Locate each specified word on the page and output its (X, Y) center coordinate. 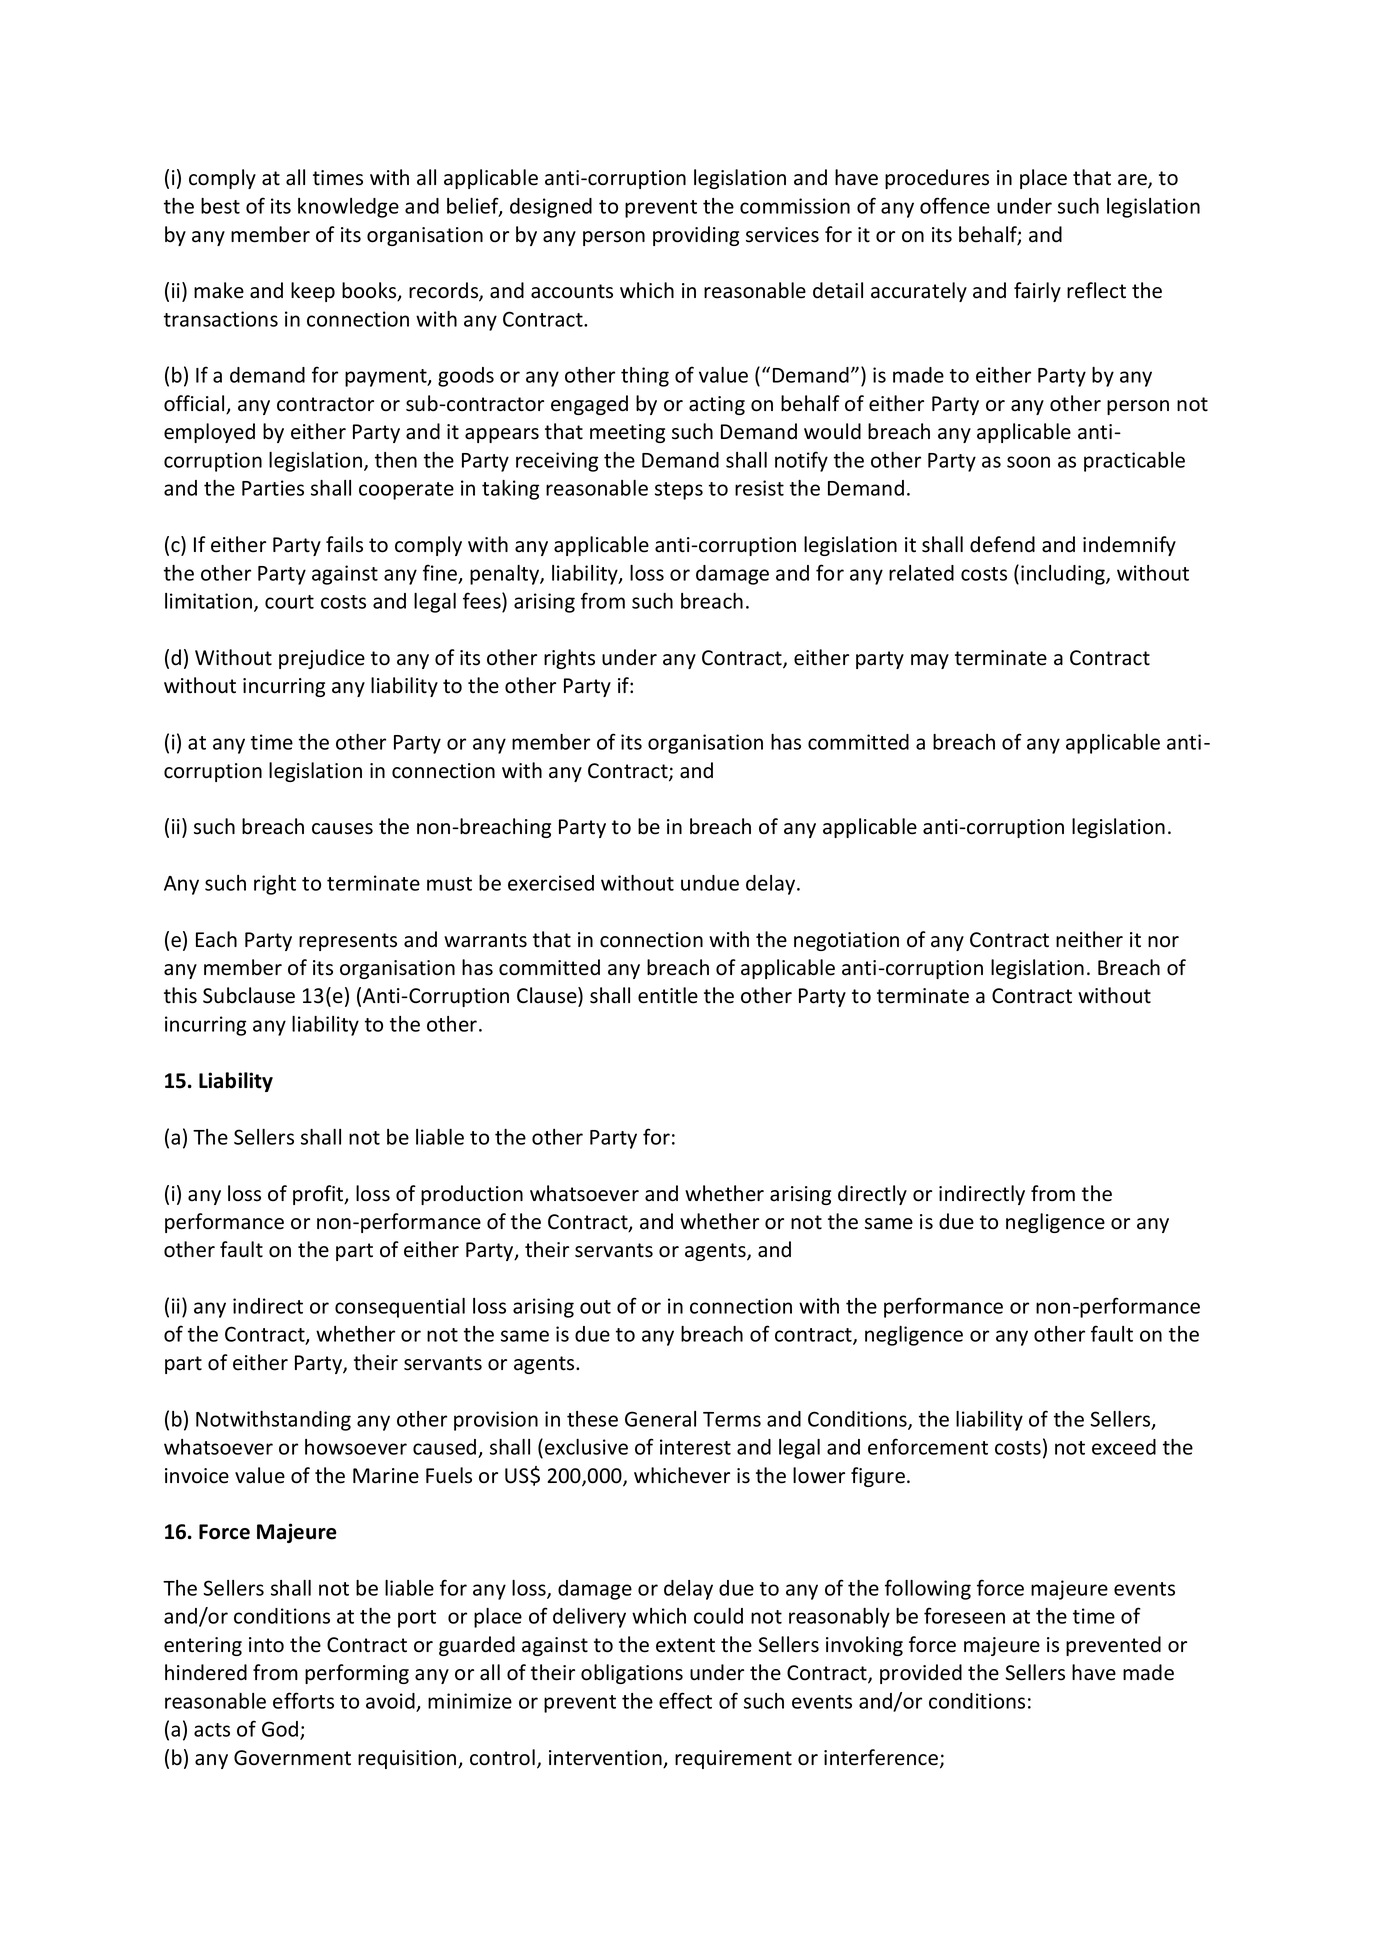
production (472, 1195)
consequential (400, 1308)
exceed (1124, 1447)
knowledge (348, 208)
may (930, 661)
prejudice (322, 659)
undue (710, 883)
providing (696, 236)
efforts (303, 1700)
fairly (1037, 292)
